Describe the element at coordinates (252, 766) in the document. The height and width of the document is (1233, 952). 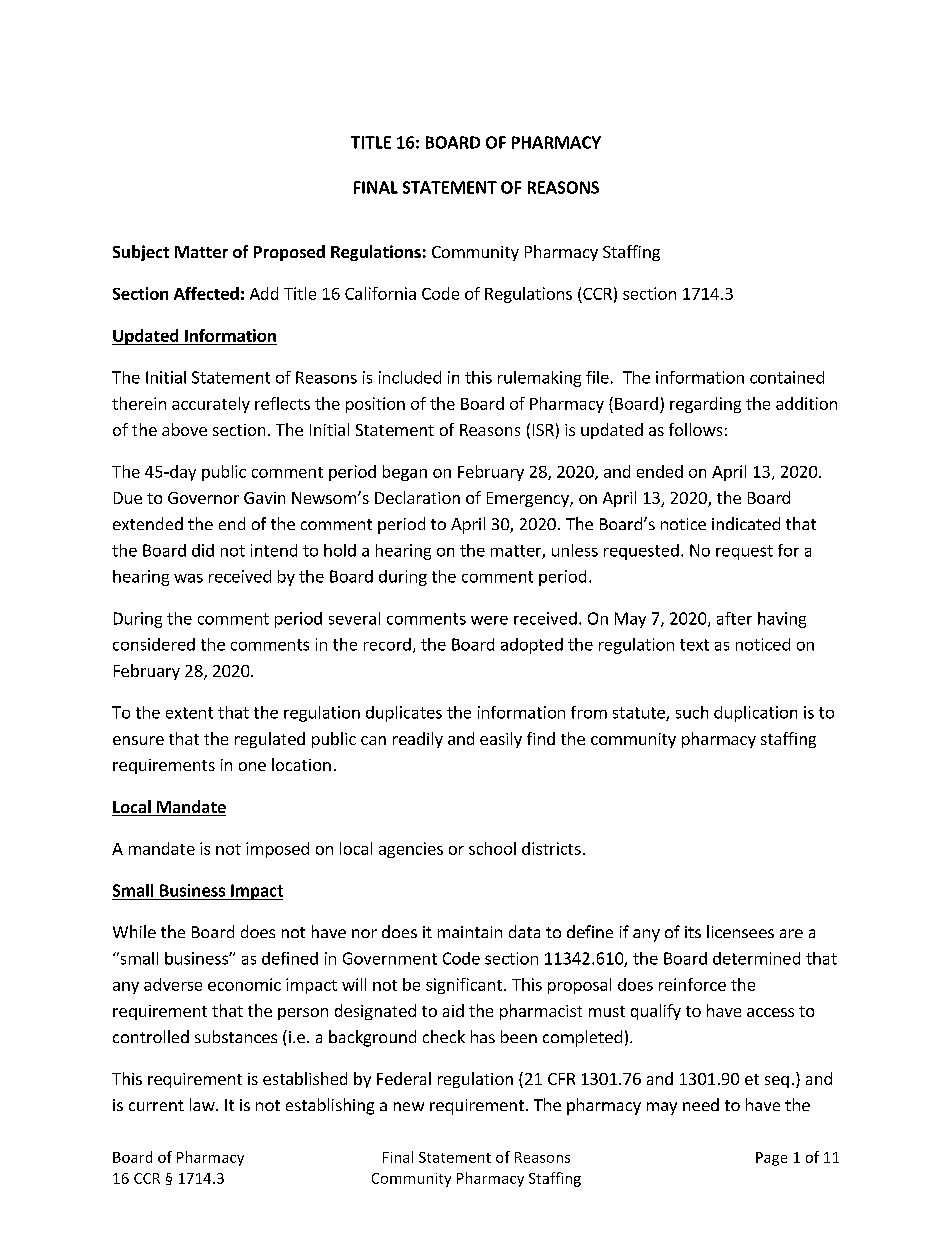
I see `one` at that location.
